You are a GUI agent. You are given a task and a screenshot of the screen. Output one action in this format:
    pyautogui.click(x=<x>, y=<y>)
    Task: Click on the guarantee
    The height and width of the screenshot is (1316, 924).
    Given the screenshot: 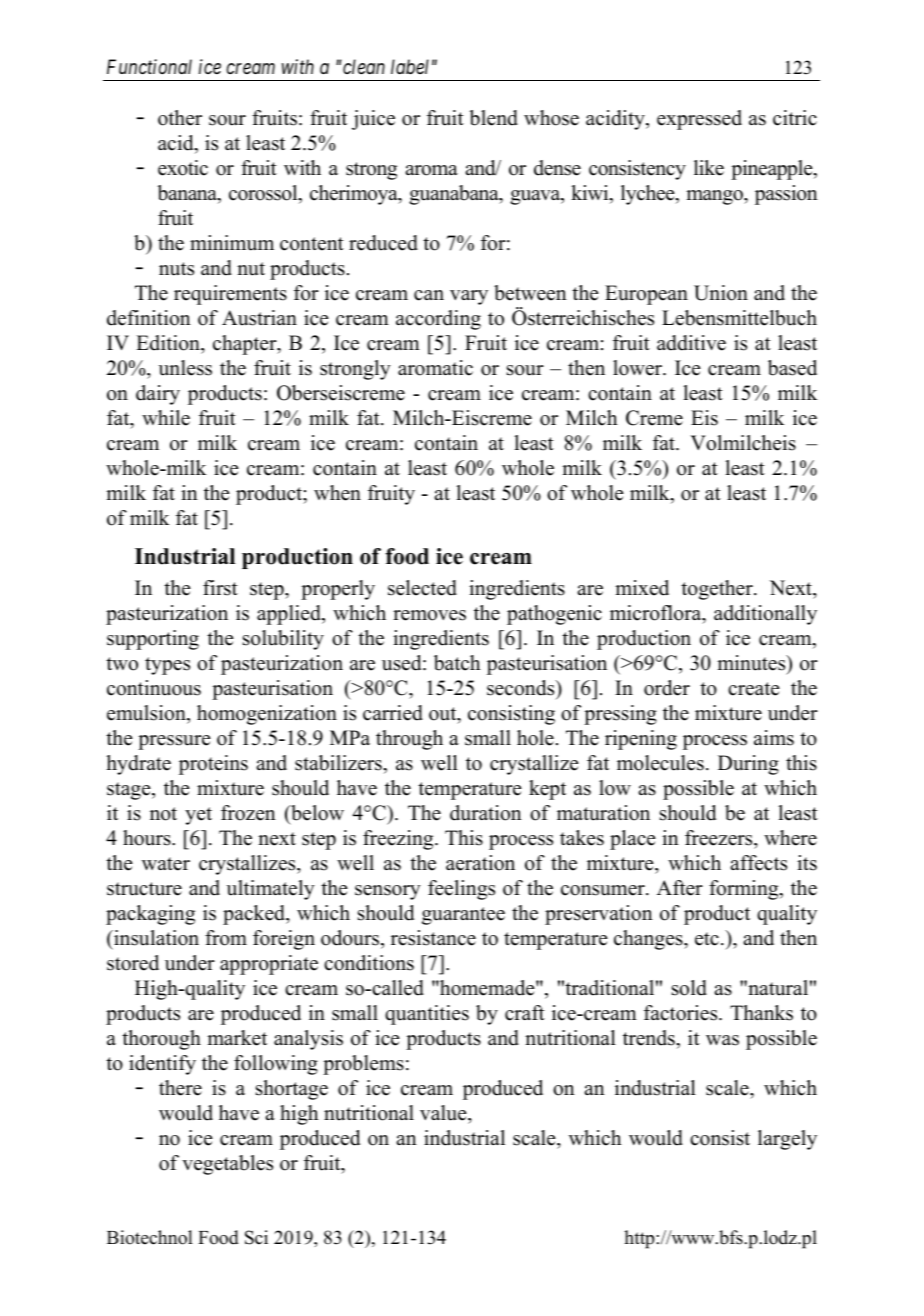 What is the action you would take?
    pyautogui.click(x=463, y=916)
